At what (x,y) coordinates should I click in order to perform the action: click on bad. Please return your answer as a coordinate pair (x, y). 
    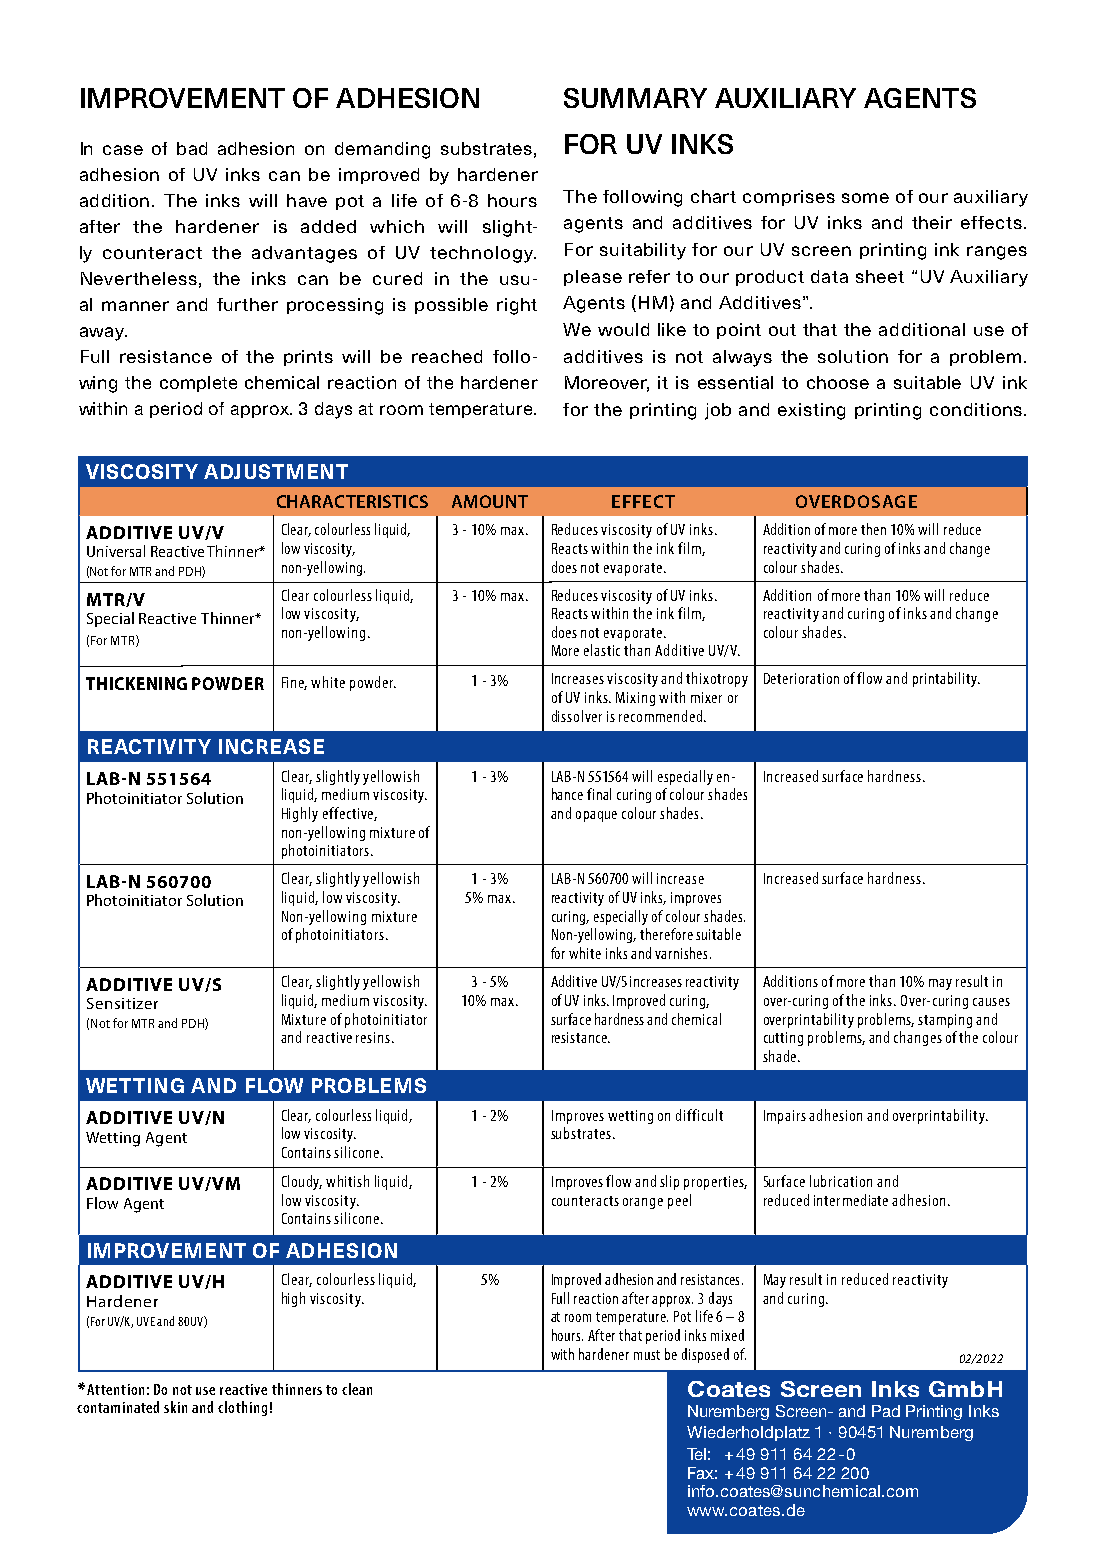
    Looking at the image, I should click on (192, 148).
